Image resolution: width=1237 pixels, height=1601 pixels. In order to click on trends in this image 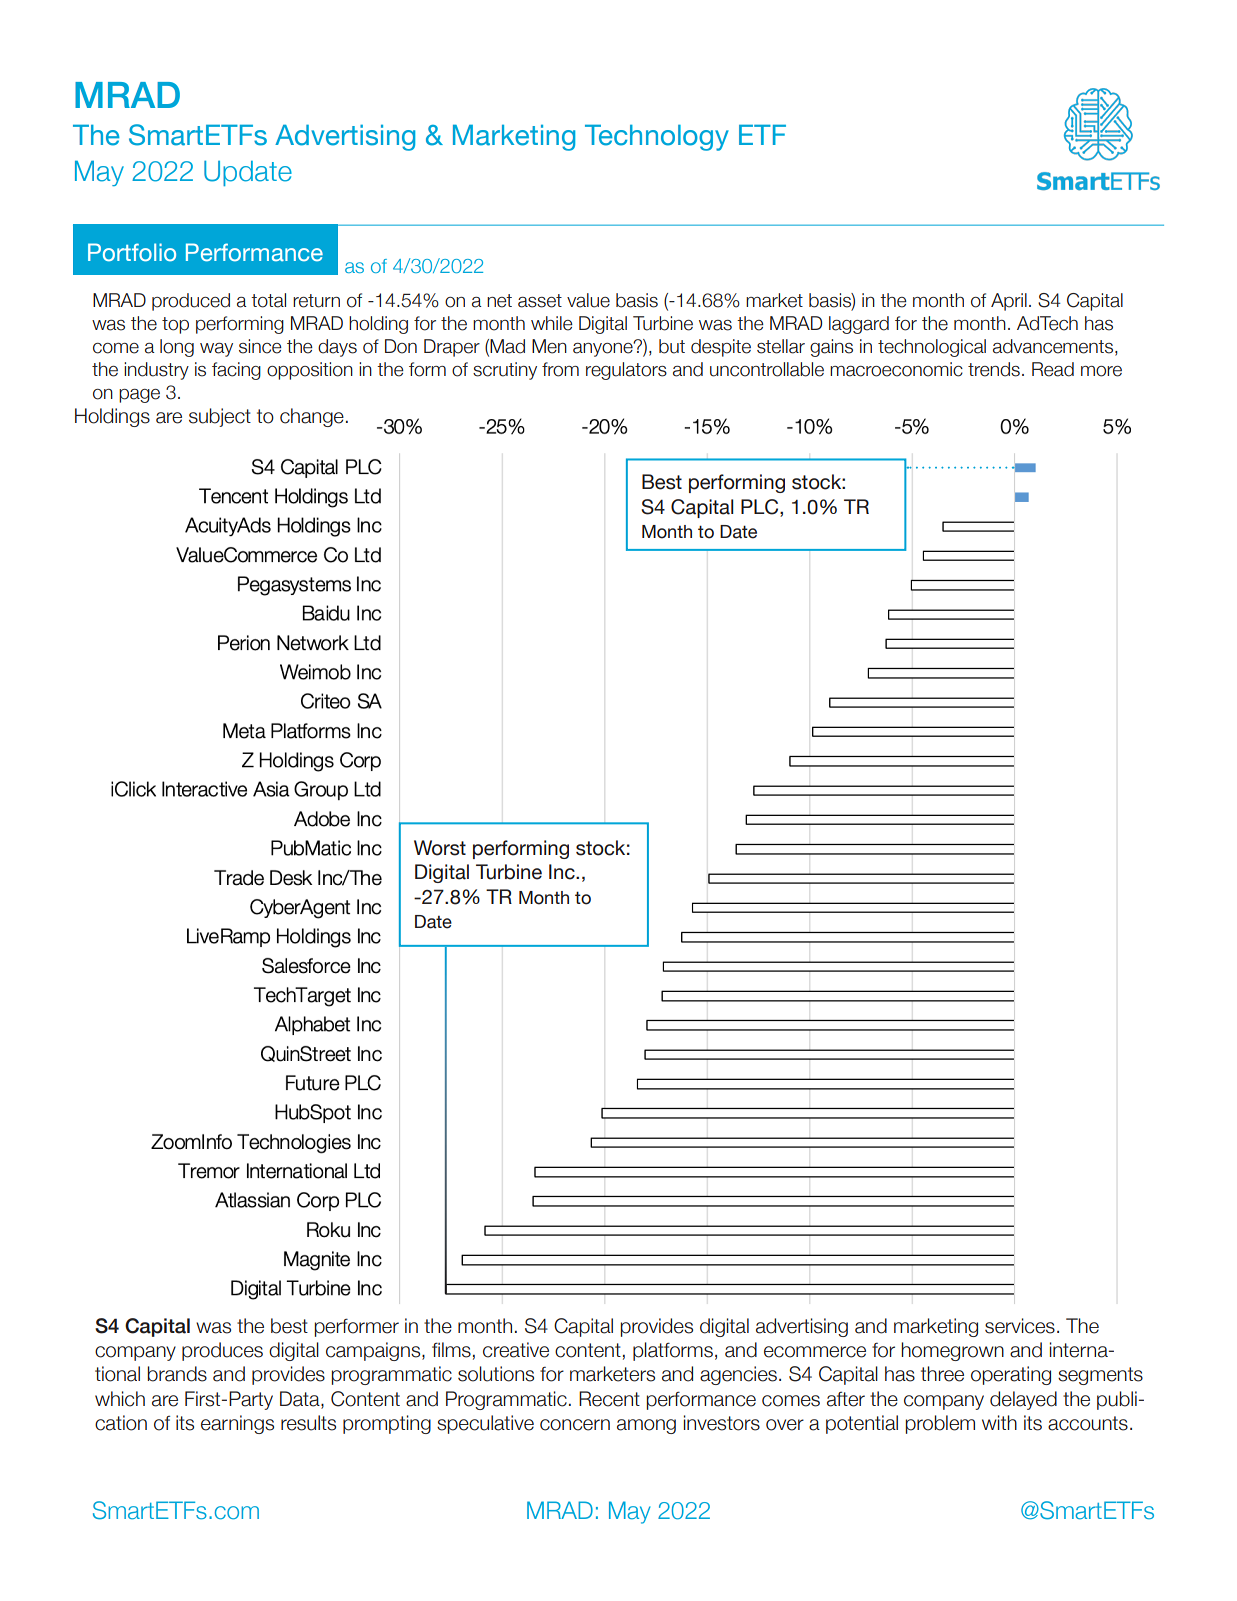, I will do `click(994, 369)`.
